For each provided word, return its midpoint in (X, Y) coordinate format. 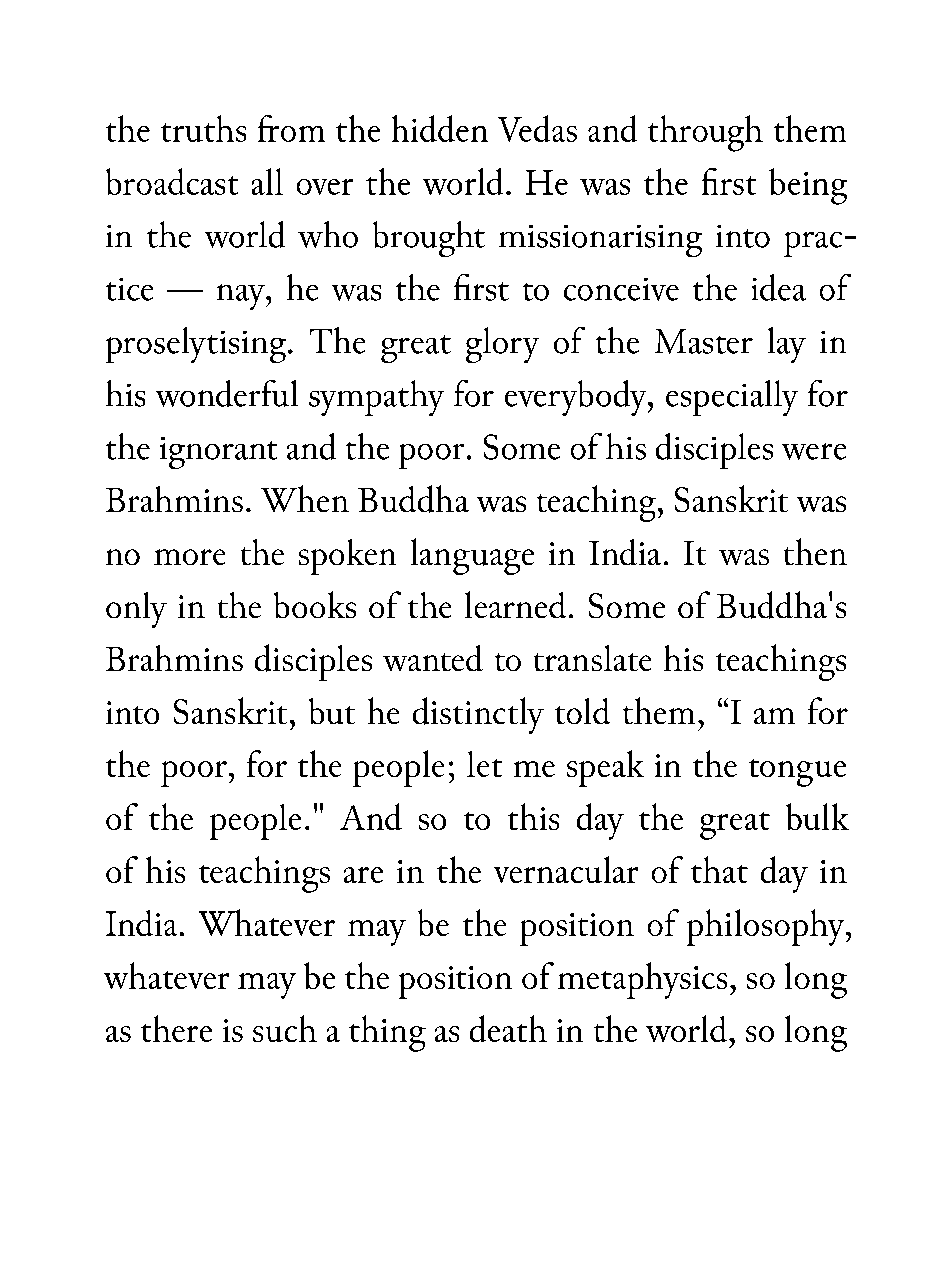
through (705, 133)
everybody (577, 398)
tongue (797, 773)
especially (732, 398)
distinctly (478, 715)
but (332, 711)
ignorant (218, 453)
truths (203, 128)
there (176, 1028)
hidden (440, 128)
